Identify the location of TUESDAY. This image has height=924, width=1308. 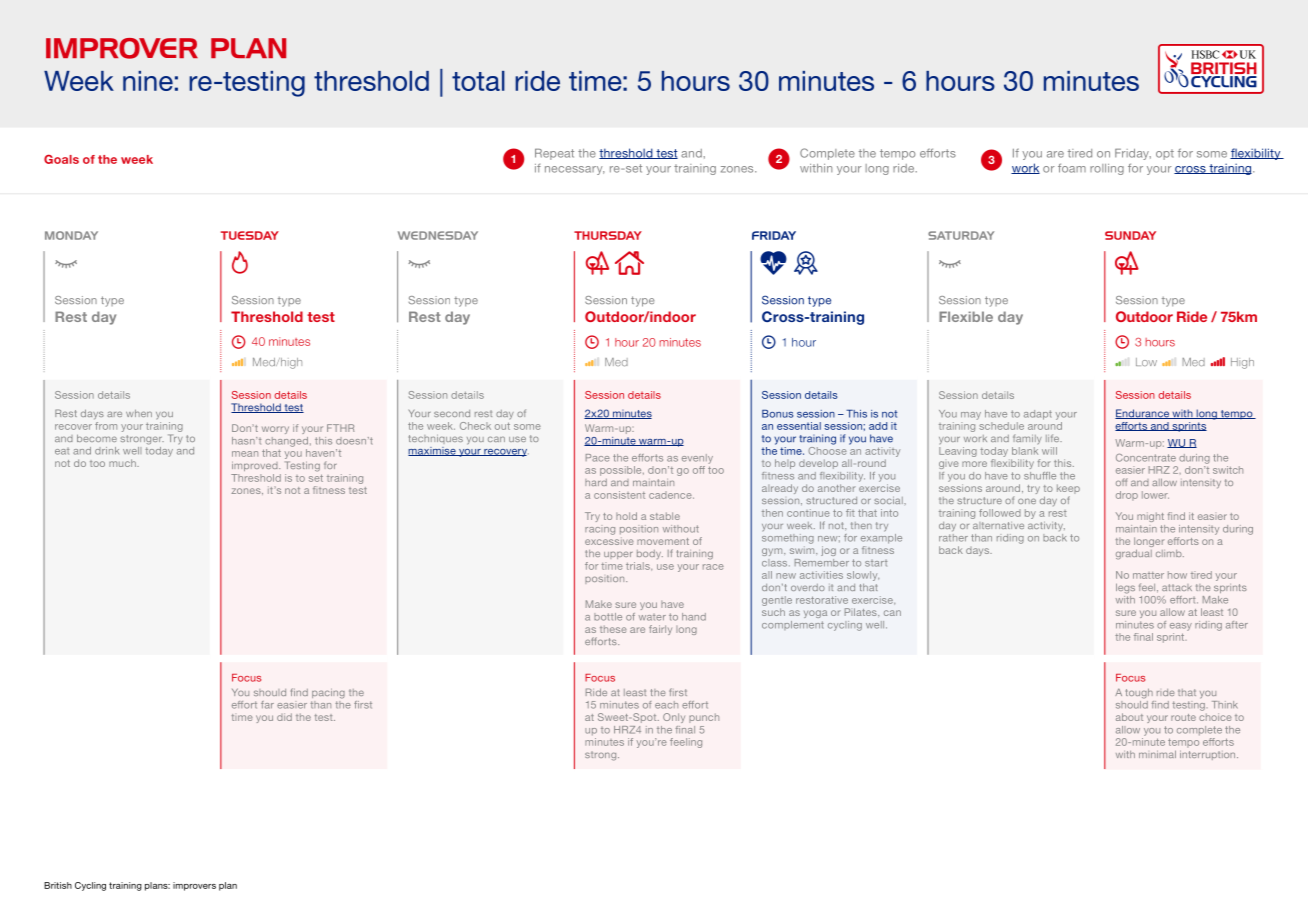
(250, 235).
